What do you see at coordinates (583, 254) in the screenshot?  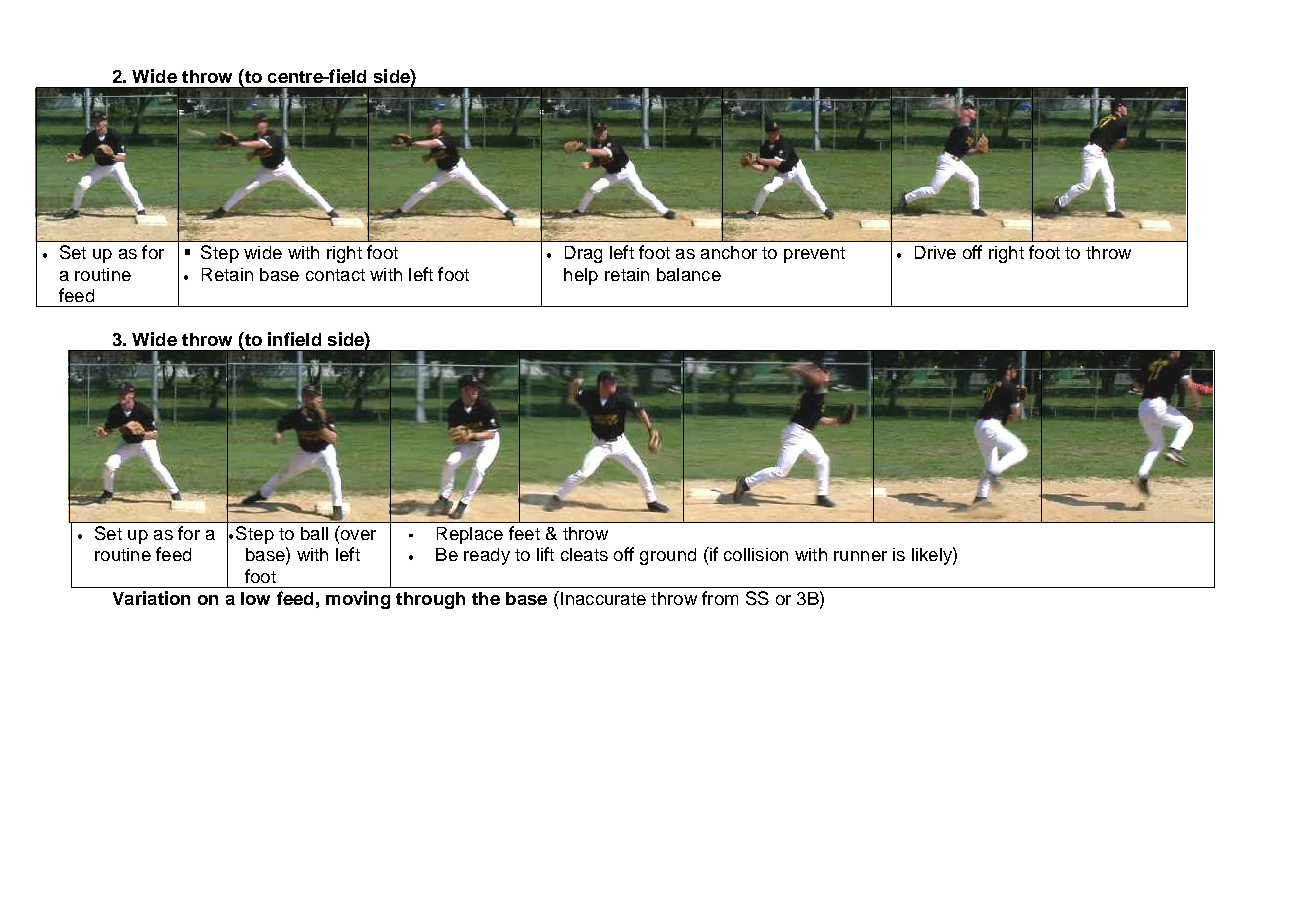 I see `Drag` at bounding box center [583, 254].
